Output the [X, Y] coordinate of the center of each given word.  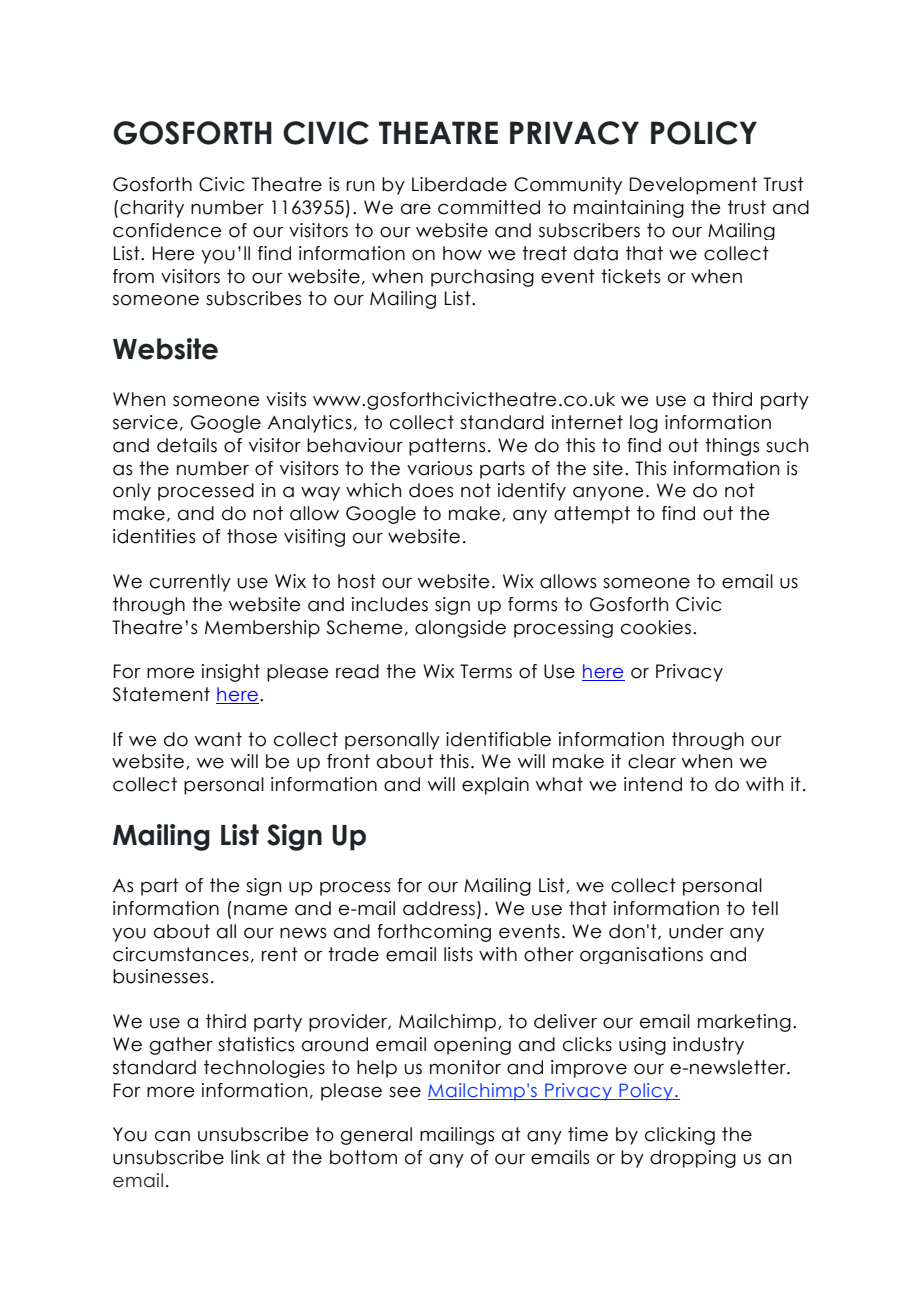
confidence [167, 230]
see [405, 1092]
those [252, 536]
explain [495, 786]
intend [653, 784]
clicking [680, 1136]
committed [489, 207]
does [431, 490]
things [732, 447]
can [172, 1136]
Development [693, 186]
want [218, 739]
